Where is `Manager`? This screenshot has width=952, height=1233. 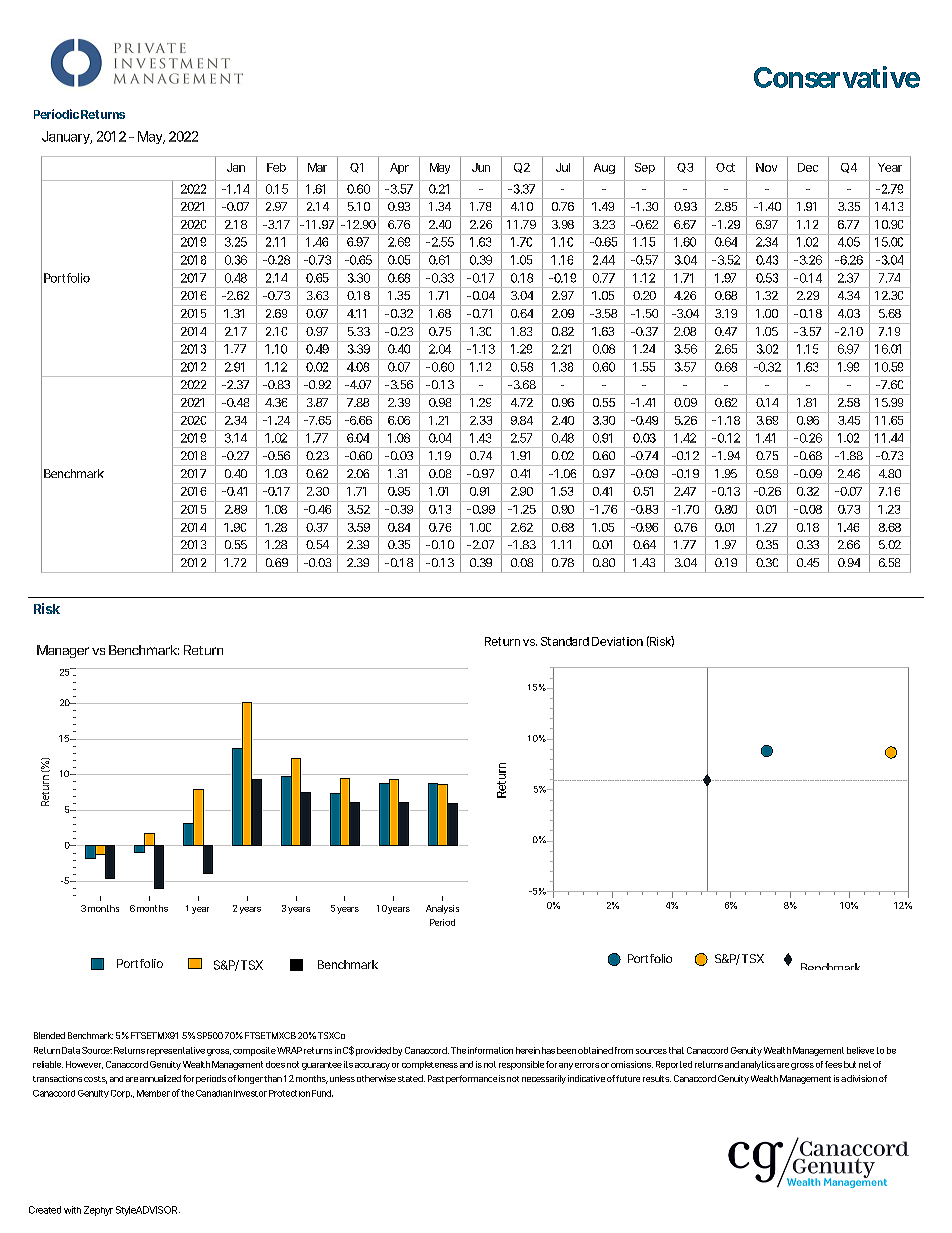
Manager is located at coordinates (63, 651).
